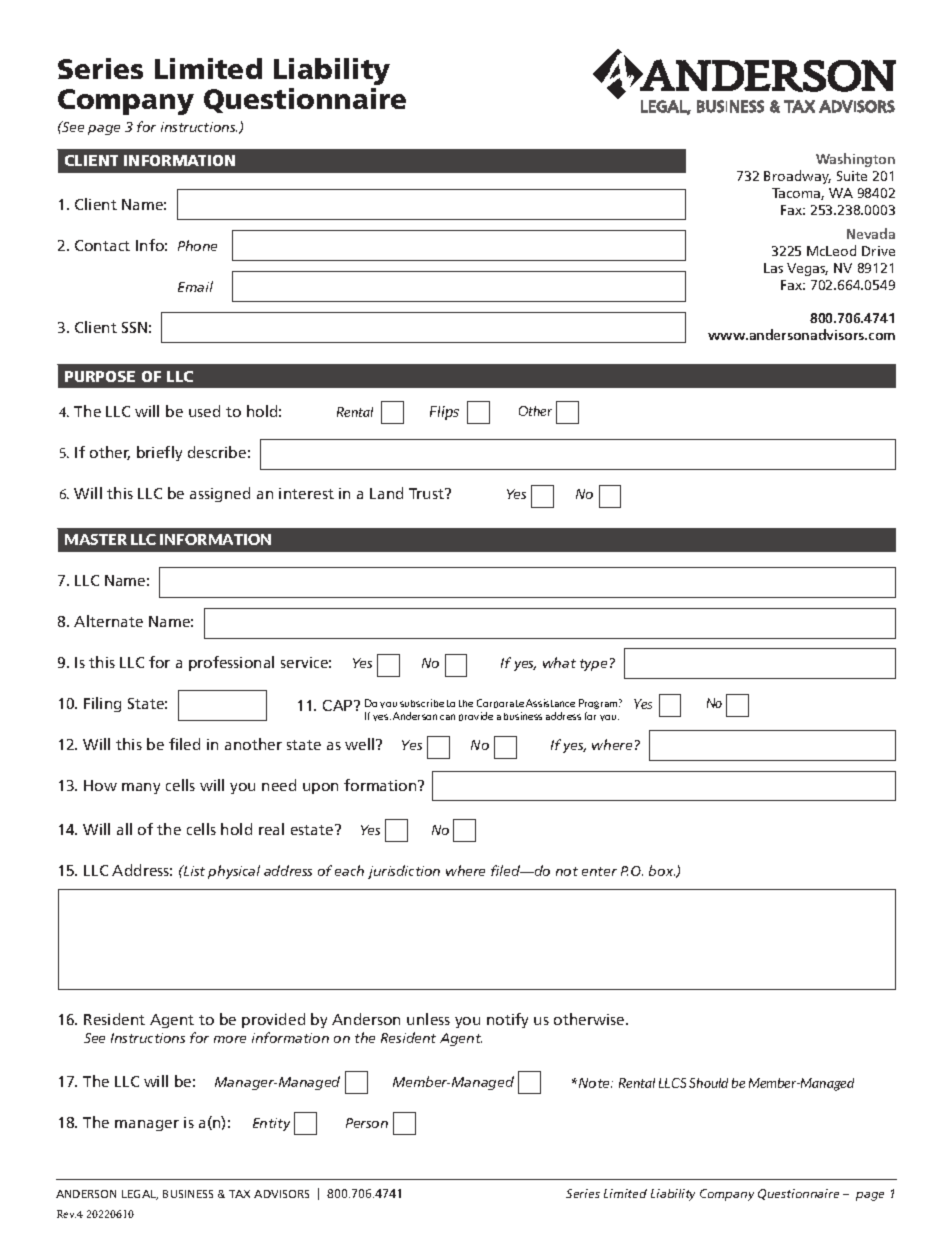 The image size is (952, 1233). What do you see at coordinates (428, 493) in the image?
I see `Trust` at bounding box center [428, 493].
